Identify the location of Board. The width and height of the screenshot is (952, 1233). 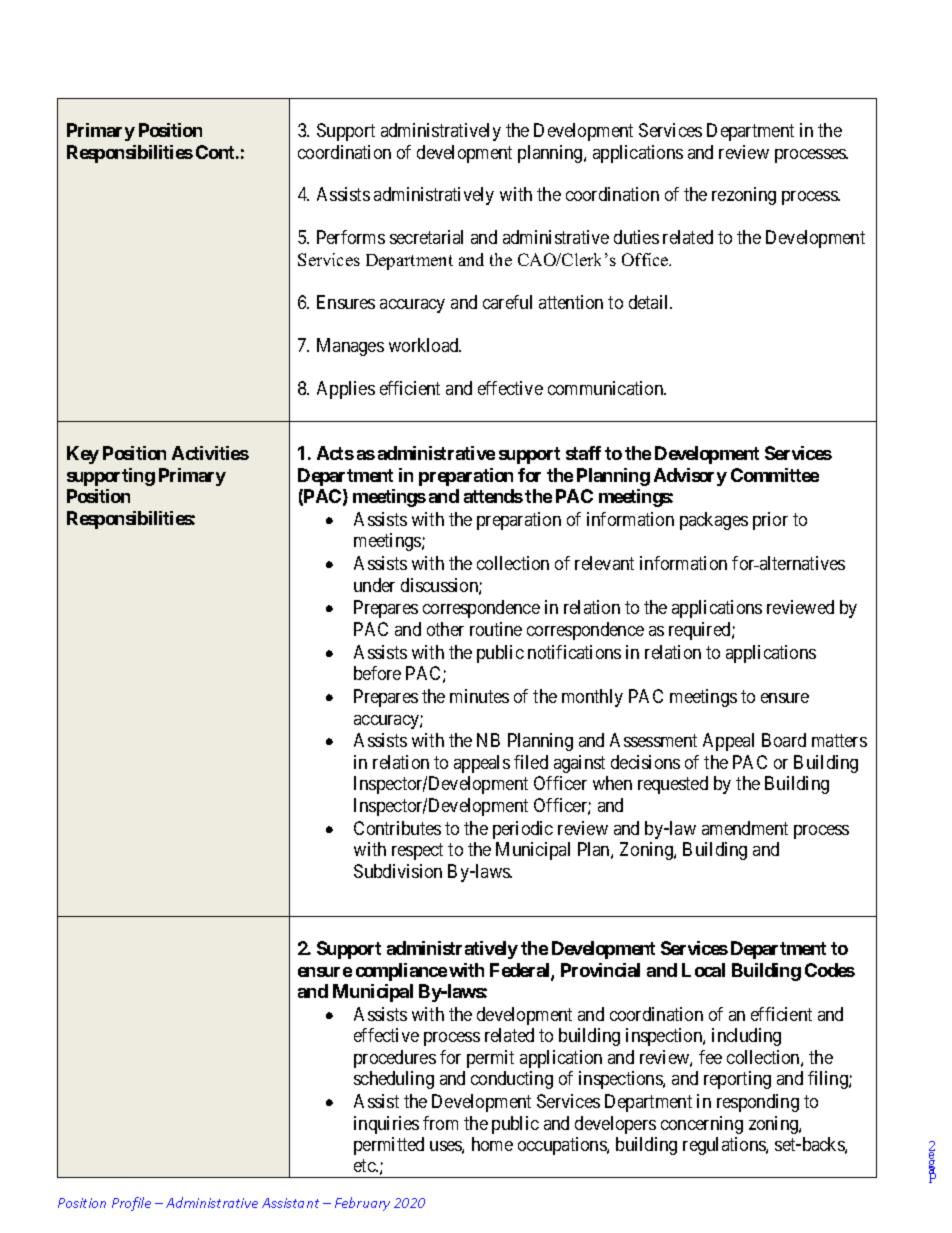
(784, 740).
